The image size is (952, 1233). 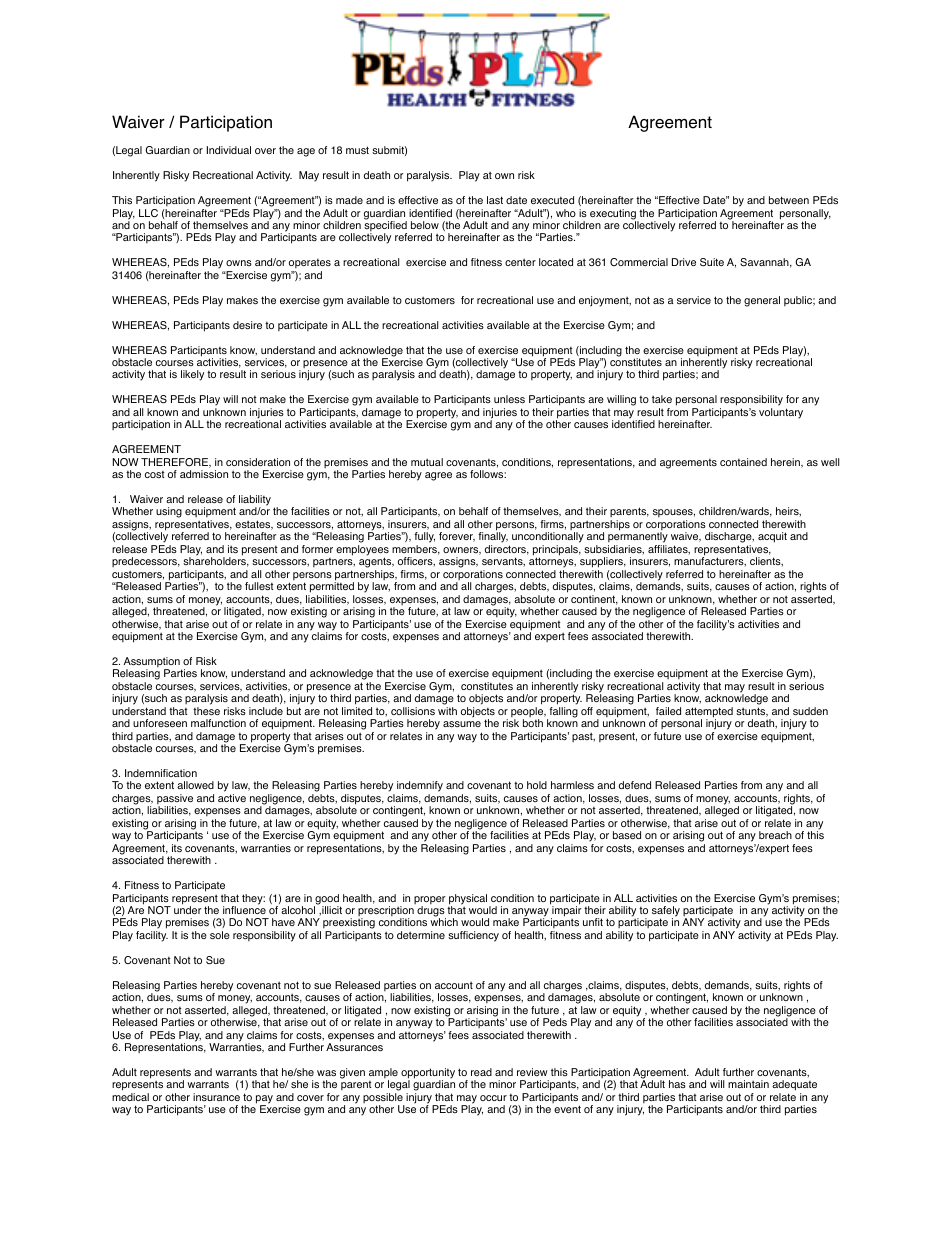 What do you see at coordinates (789, 200) in the screenshot?
I see `between` at bounding box center [789, 200].
